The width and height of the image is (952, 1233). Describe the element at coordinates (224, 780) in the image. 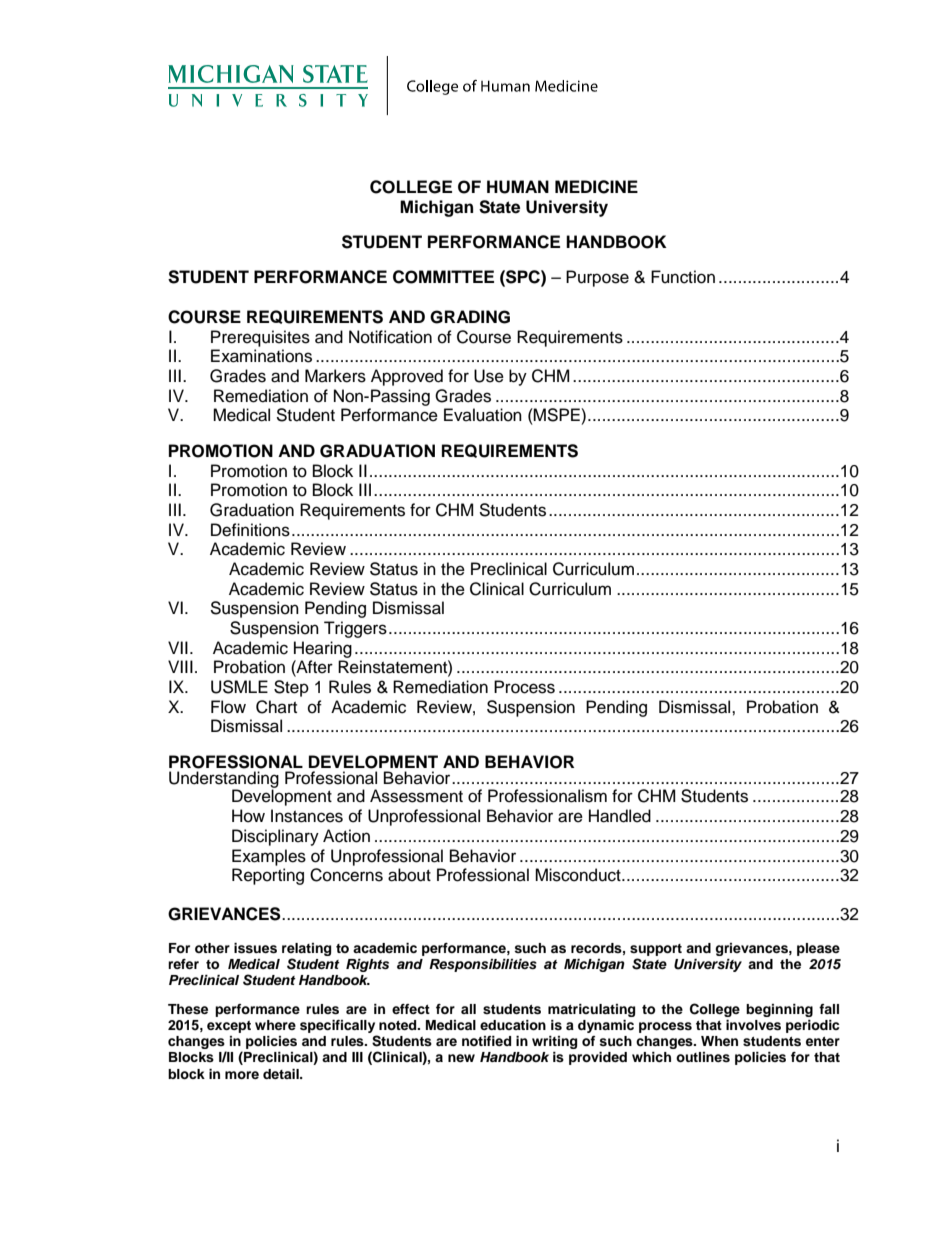

I see `Understanding` at that location.
